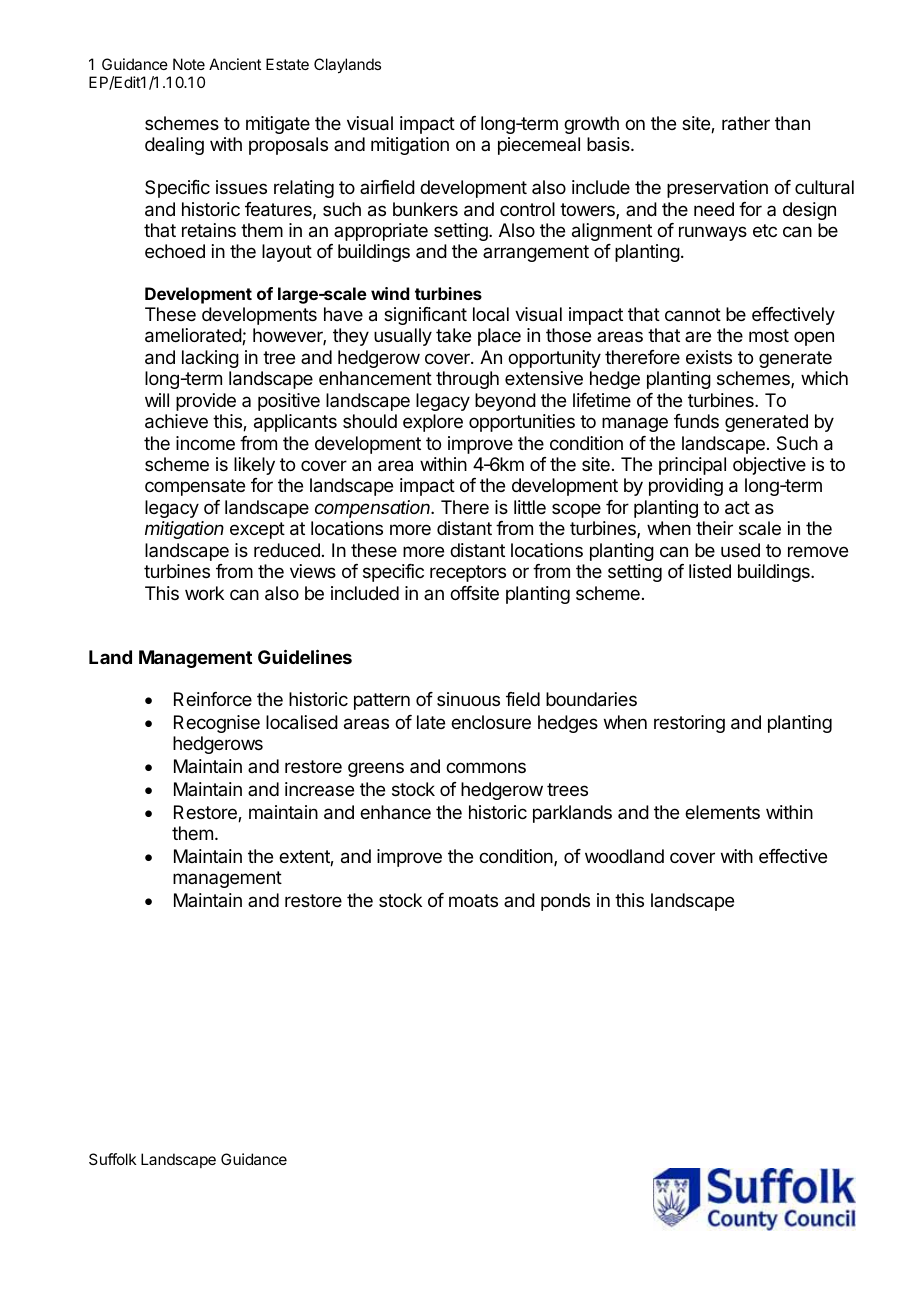  What do you see at coordinates (710, 571) in the document?
I see `listed` at bounding box center [710, 571].
